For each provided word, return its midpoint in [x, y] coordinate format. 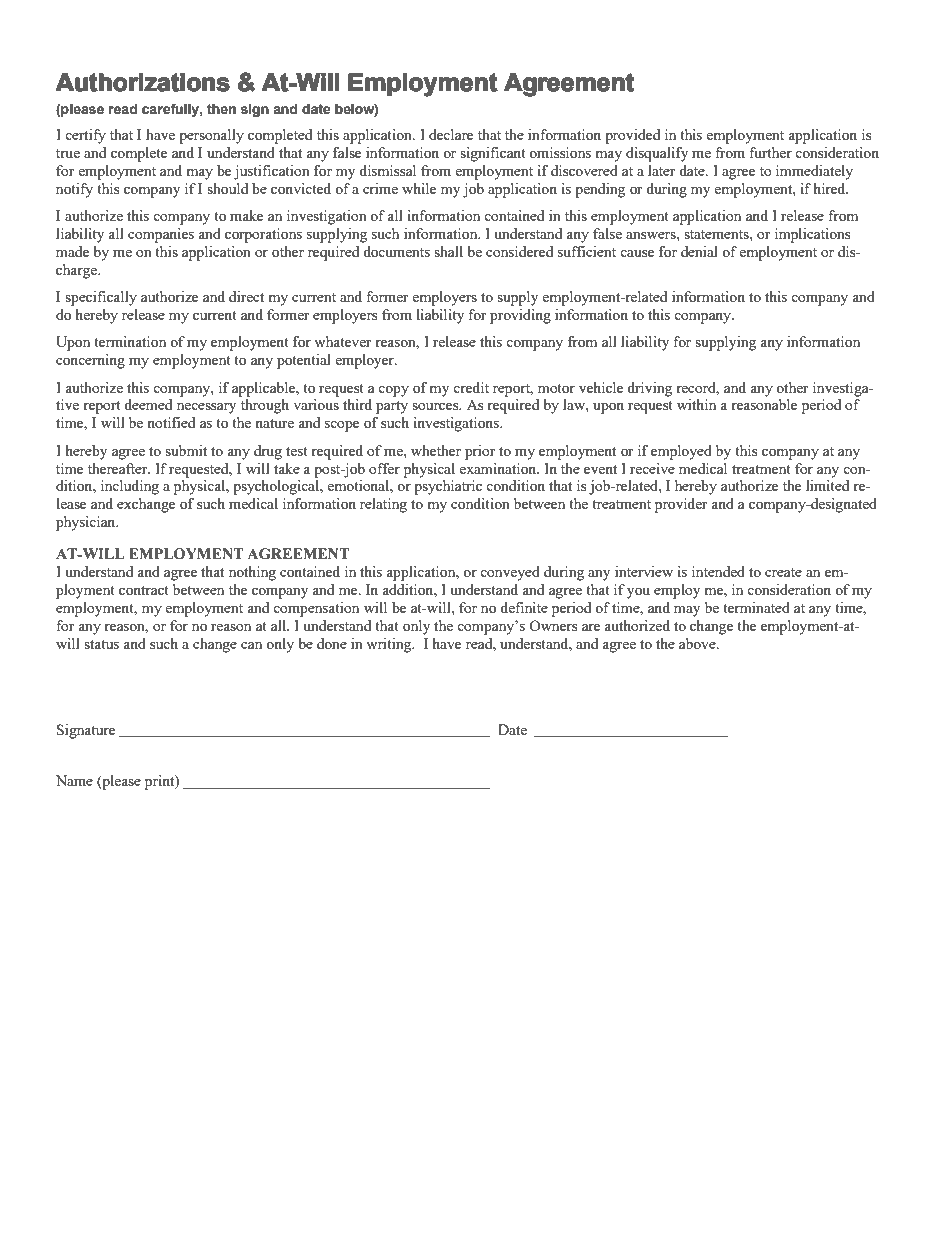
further [770, 152]
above [698, 643]
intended [718, 571]
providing [520, 316]
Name [74, 780]
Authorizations [142, 82]
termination [130, 341]
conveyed [510, 573]
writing [390, 645]
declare [451, 134]
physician [87, 523]
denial [699, 251]
